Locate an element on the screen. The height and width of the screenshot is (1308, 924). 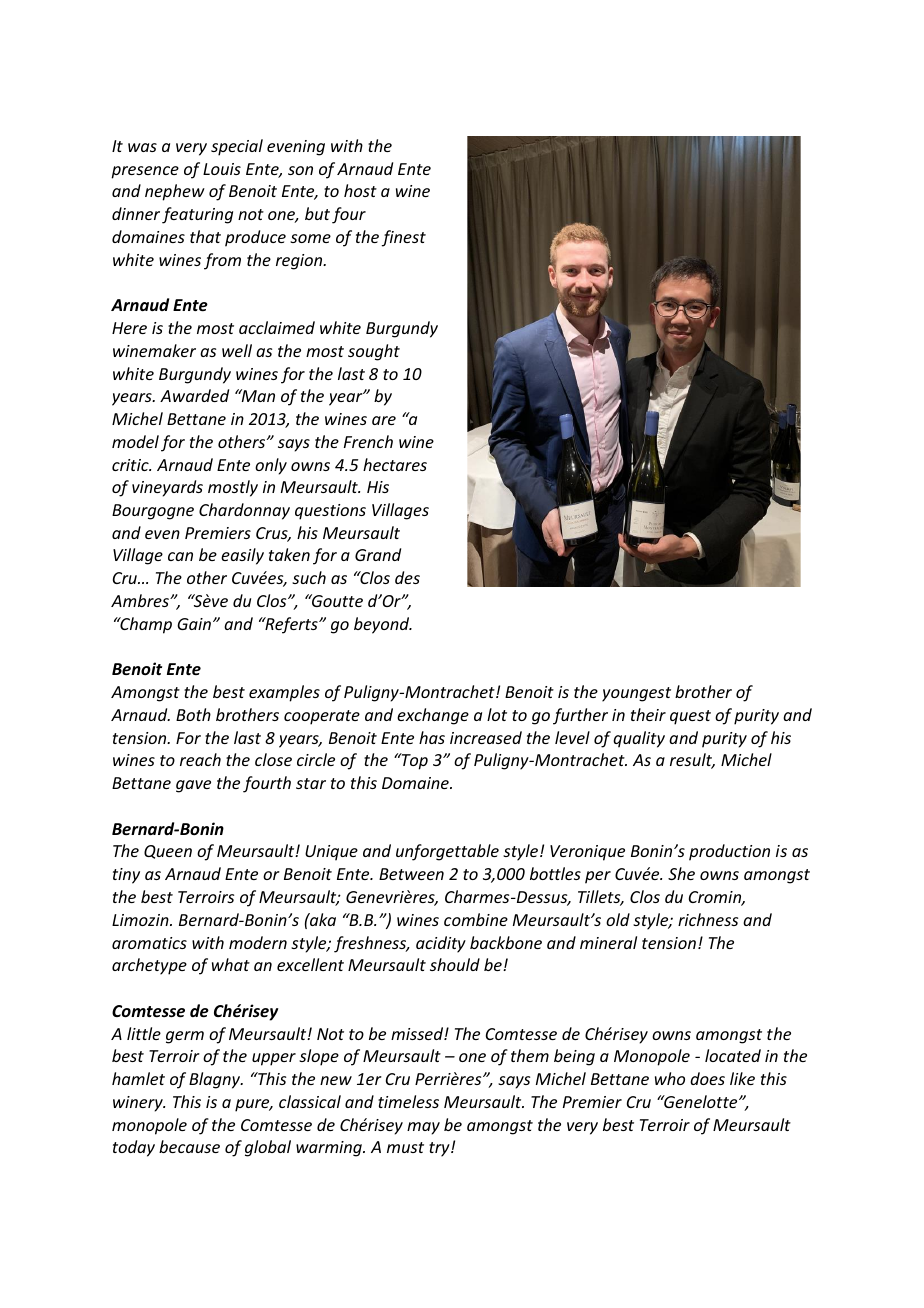
Gain is located at coordinates (195, 624).
